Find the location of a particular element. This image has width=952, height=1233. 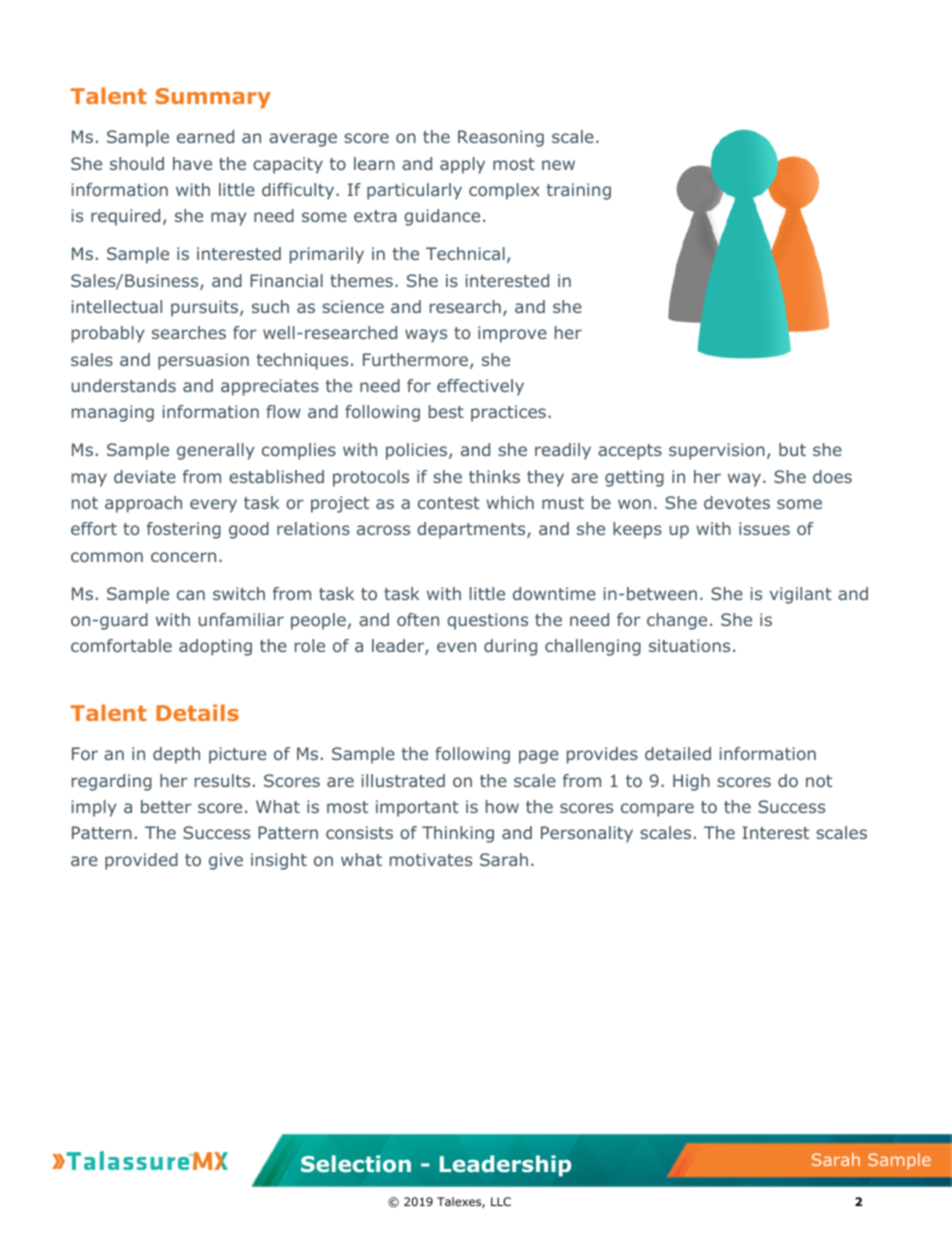

deviate is located at coordinates (145, 476).
